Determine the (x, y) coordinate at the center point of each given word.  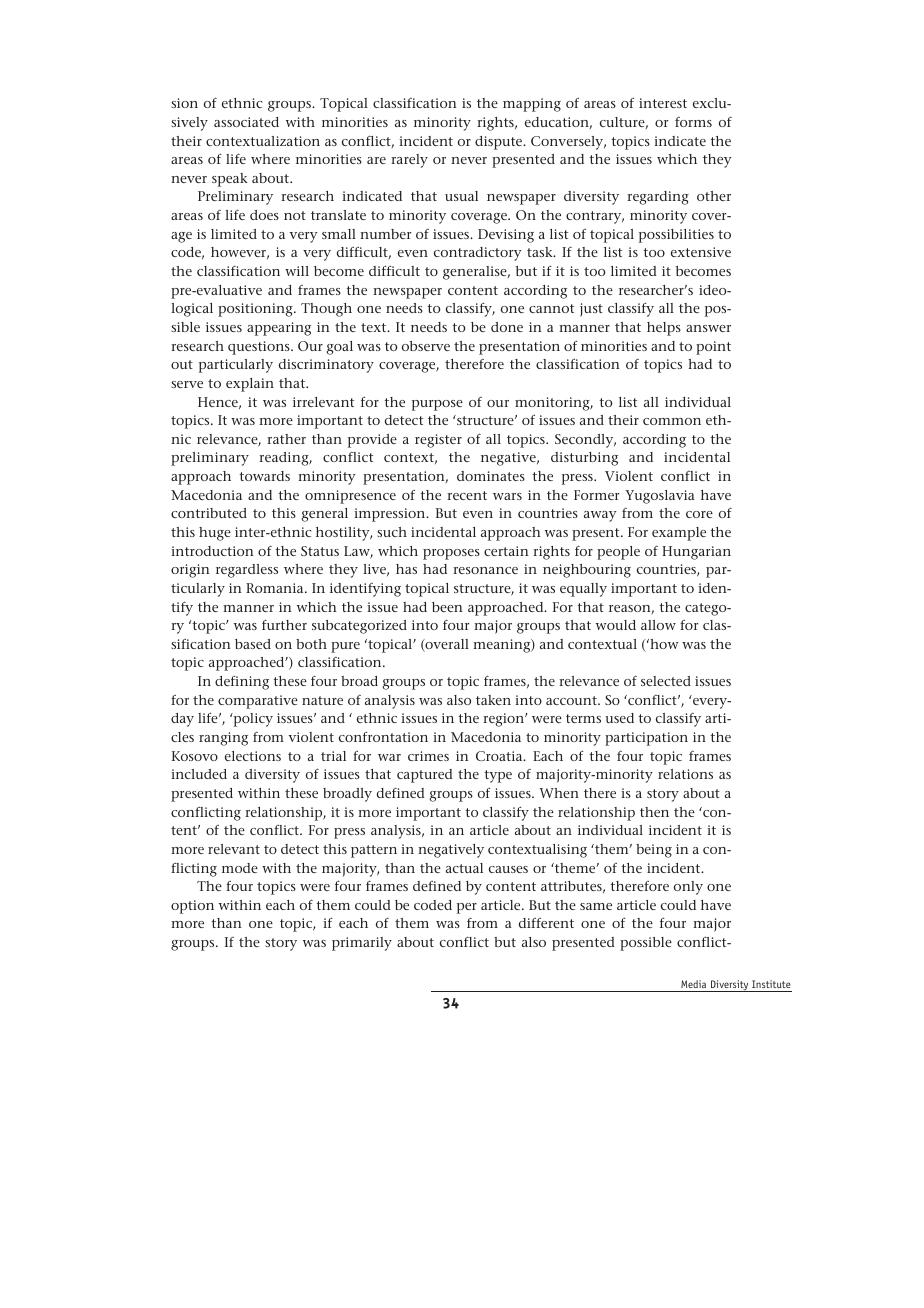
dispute (500, 143)
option (192, 907)
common (672, 421)
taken (493, 700)
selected (666, 681)
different (546, 923)
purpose (437, 405)
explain (250, 385)
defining (242, 682)
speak (229, 180)
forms (693, 122)
